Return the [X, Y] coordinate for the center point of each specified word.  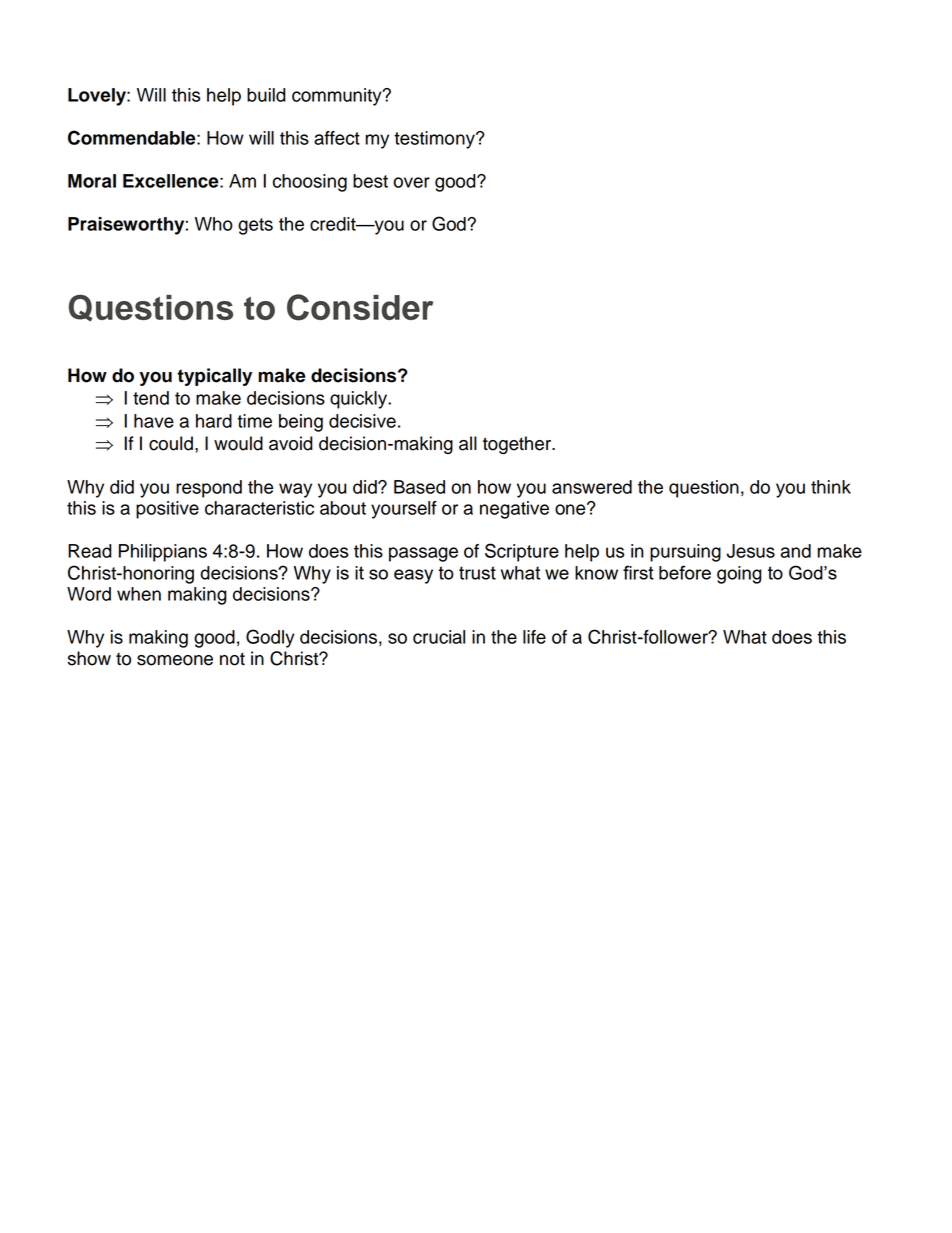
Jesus [751, 551]
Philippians [163, 553]
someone [175, 660]
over [411, 182]
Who [214, 224]
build [266, 95]
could [171, 443]
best [370, 181]
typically [214, 377]
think [831, 487]
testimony [435, 140]
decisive [362, 421]
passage [423, 554]
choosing [310, 183]
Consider [360, 307]
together [518, 445]
